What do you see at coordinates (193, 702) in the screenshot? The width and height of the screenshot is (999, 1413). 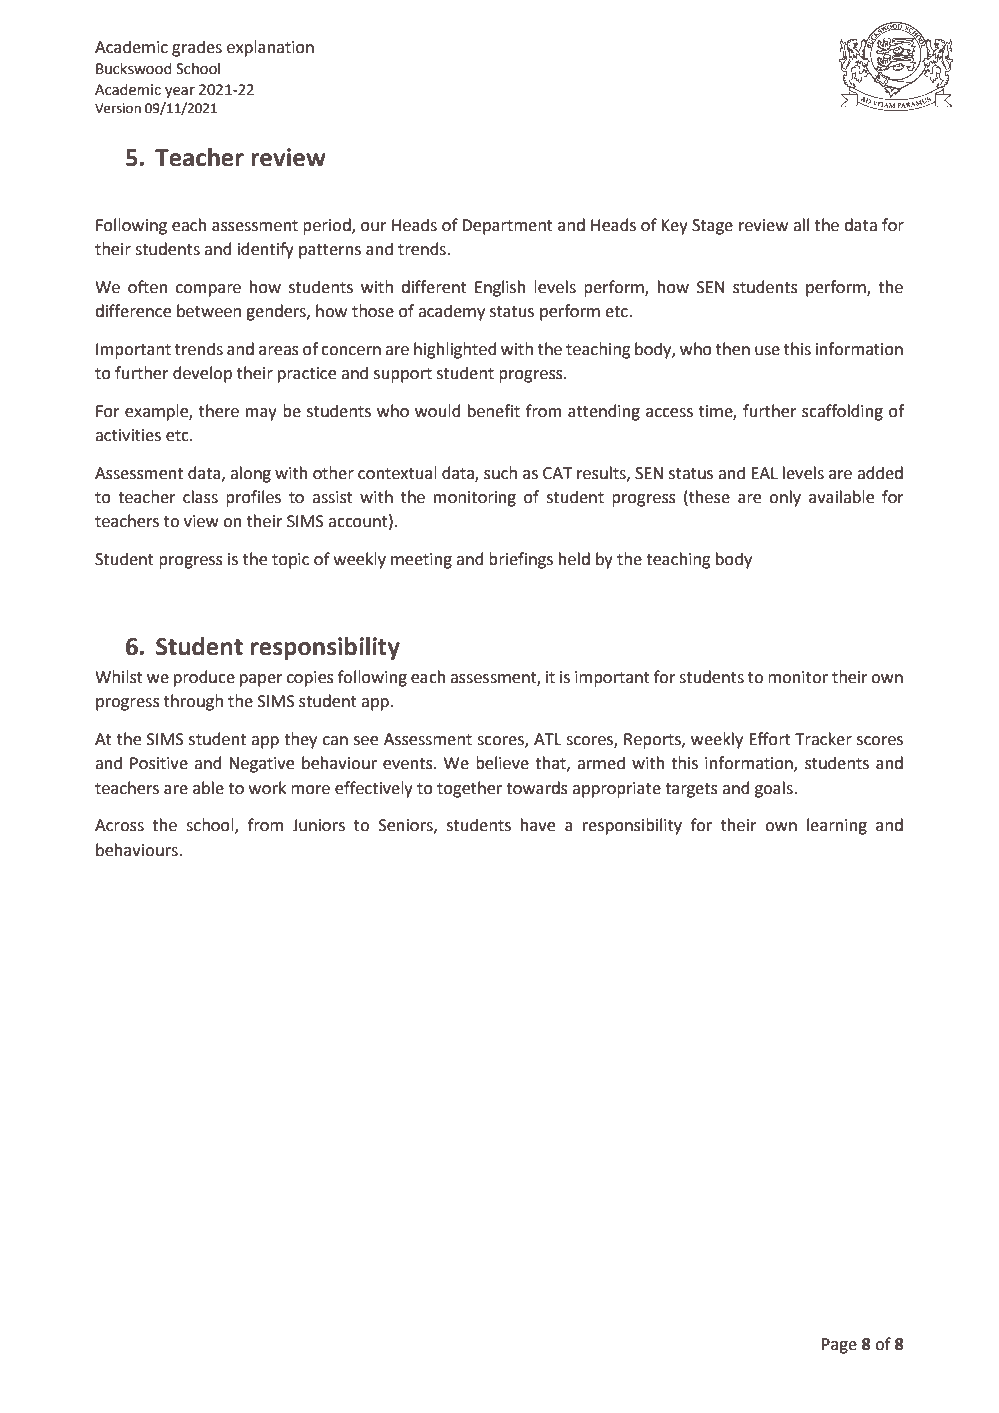 I see `through` at bounding box center [193, 702].
